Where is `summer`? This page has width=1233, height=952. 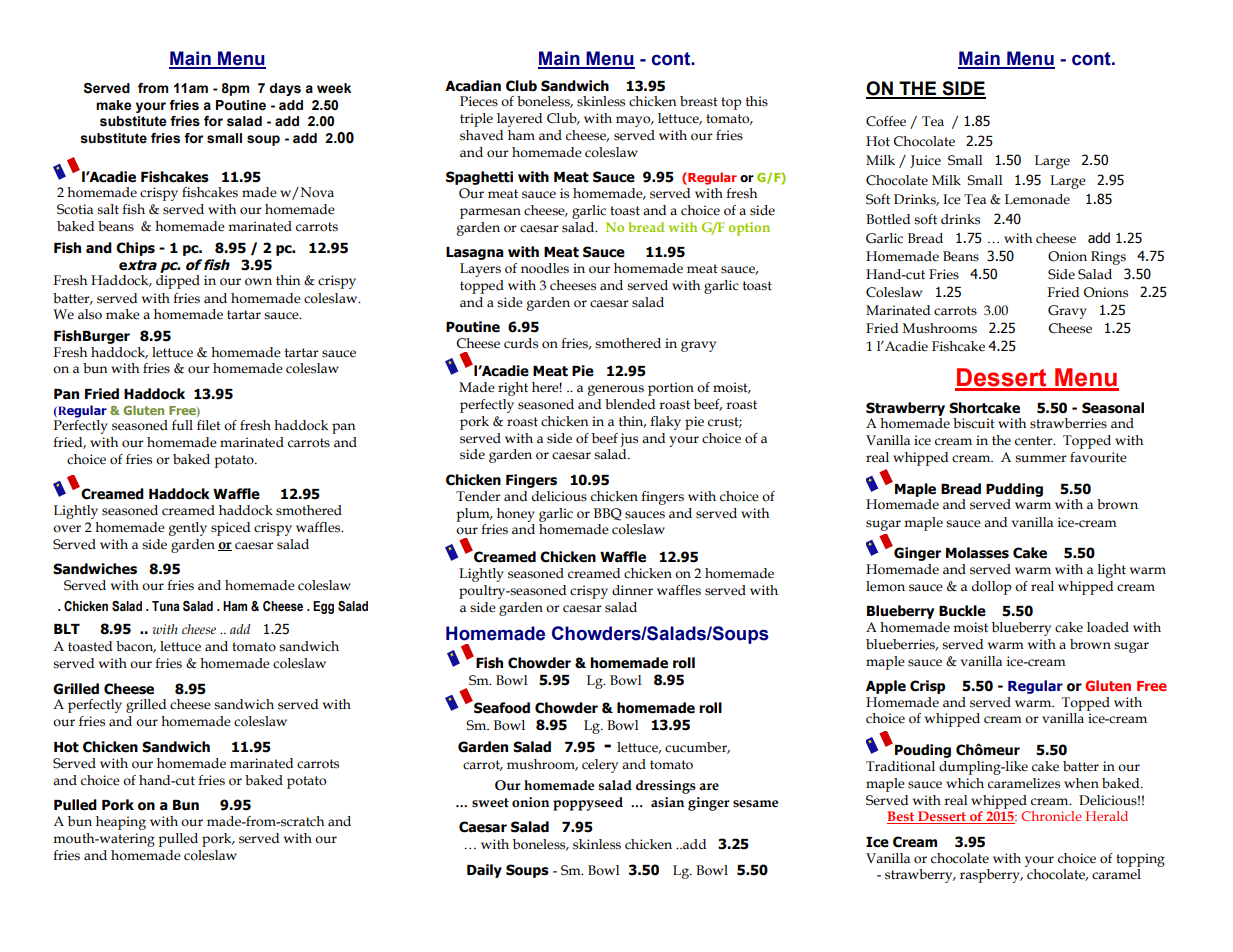
summer is located at coordinates (1041, 459).
